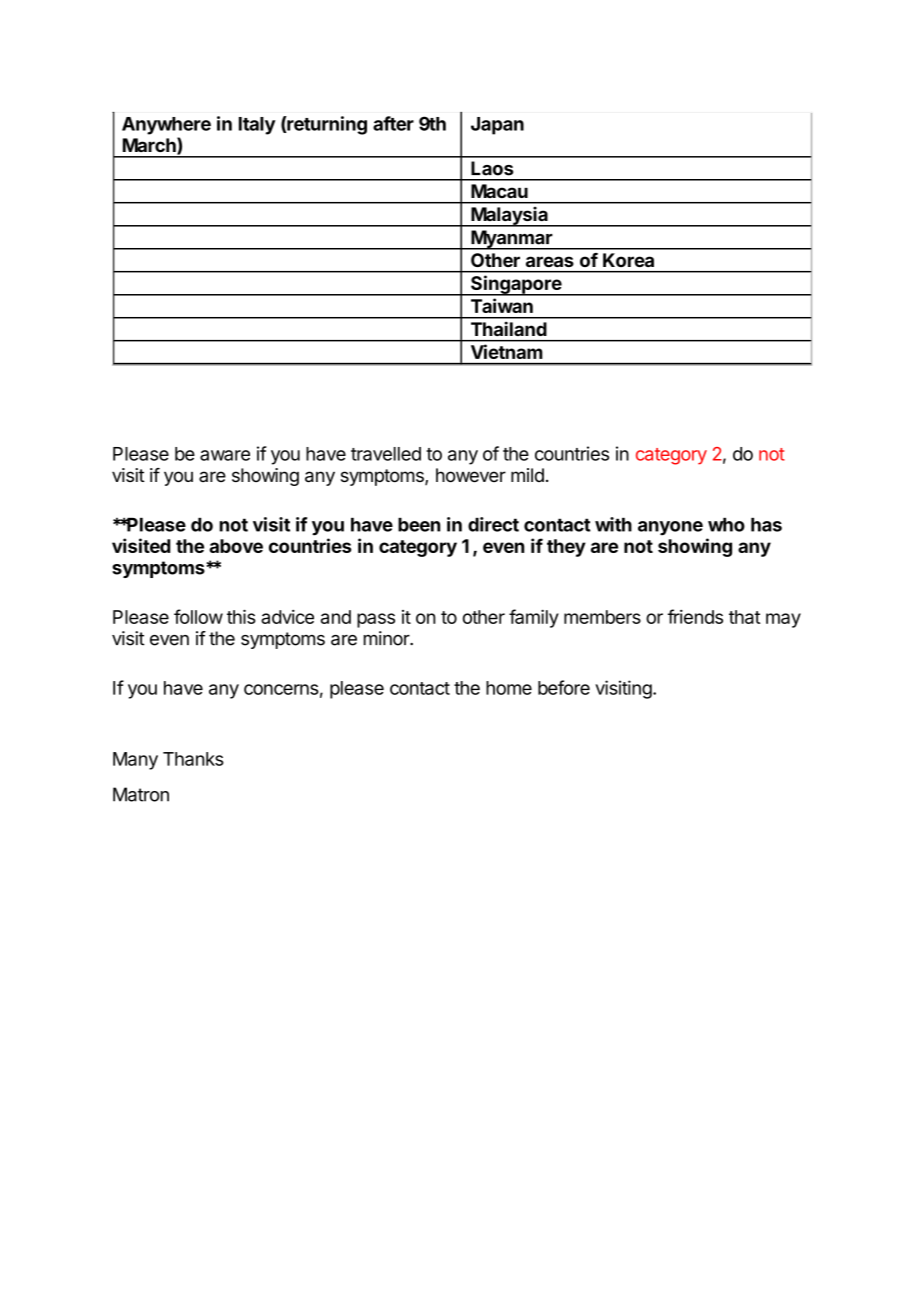 This screenshot has height=1308, width=924. I want to click on who, so click(726, 525).
